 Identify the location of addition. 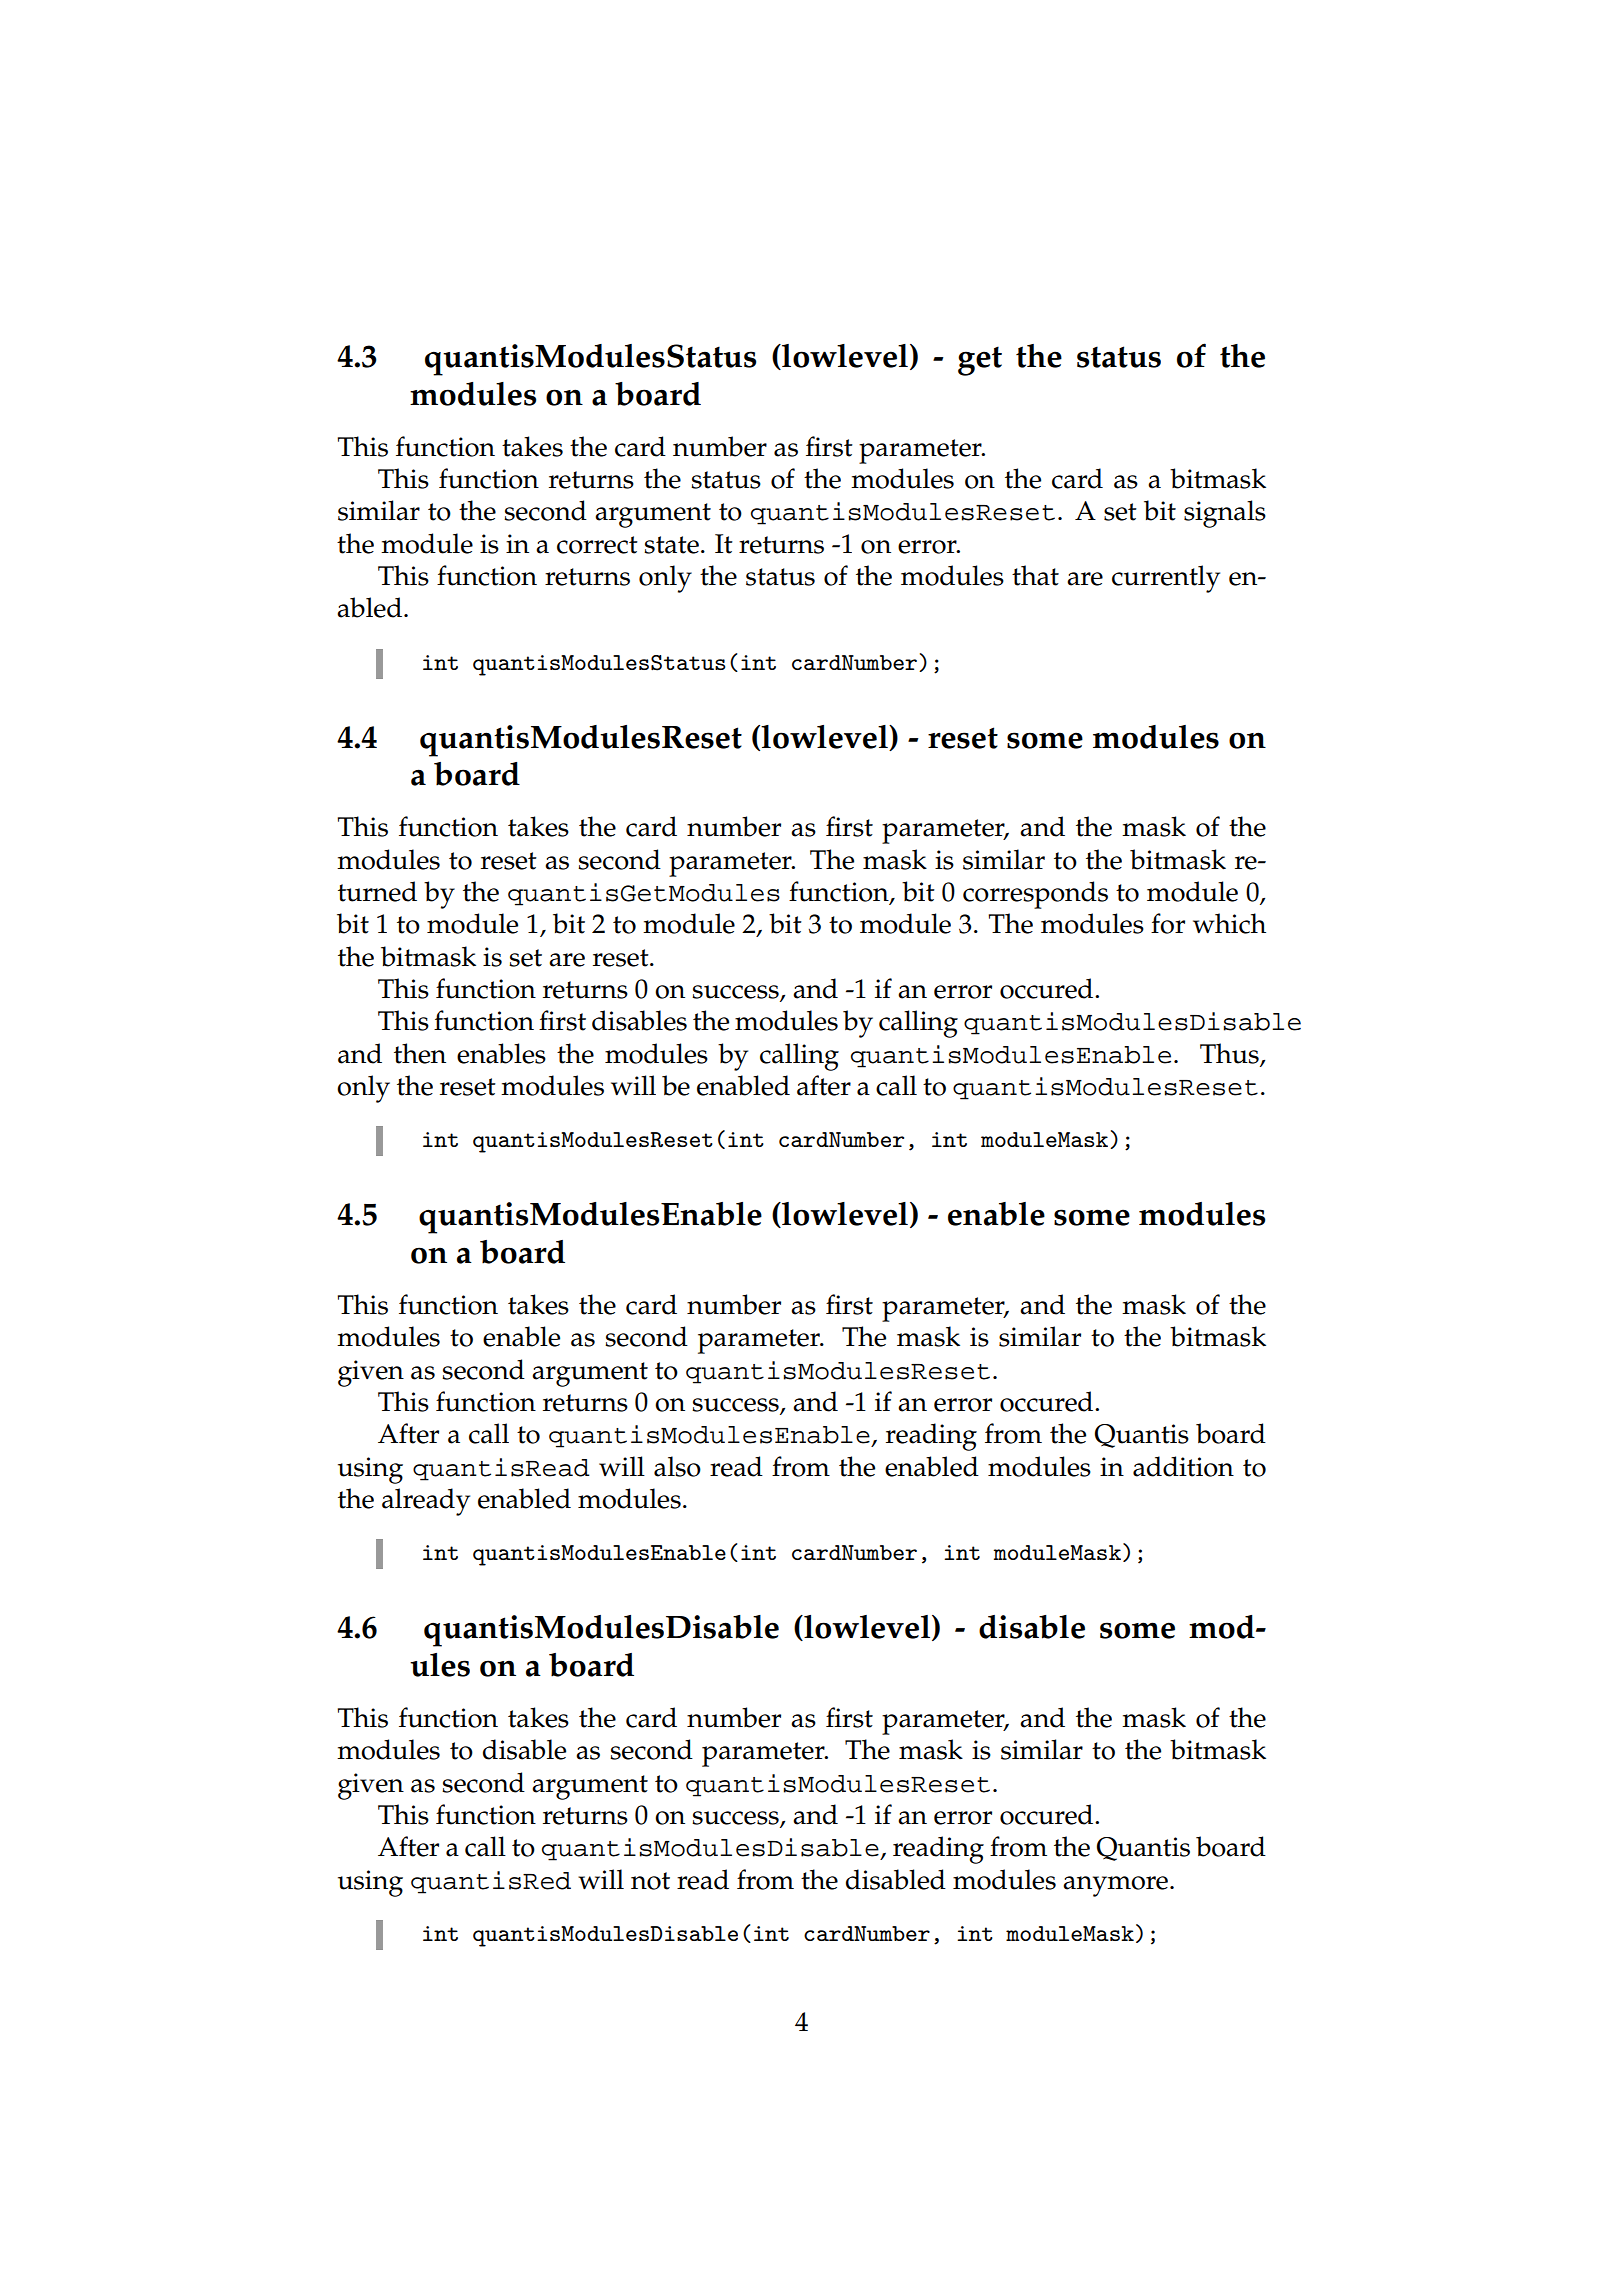
(1183, 1466).
